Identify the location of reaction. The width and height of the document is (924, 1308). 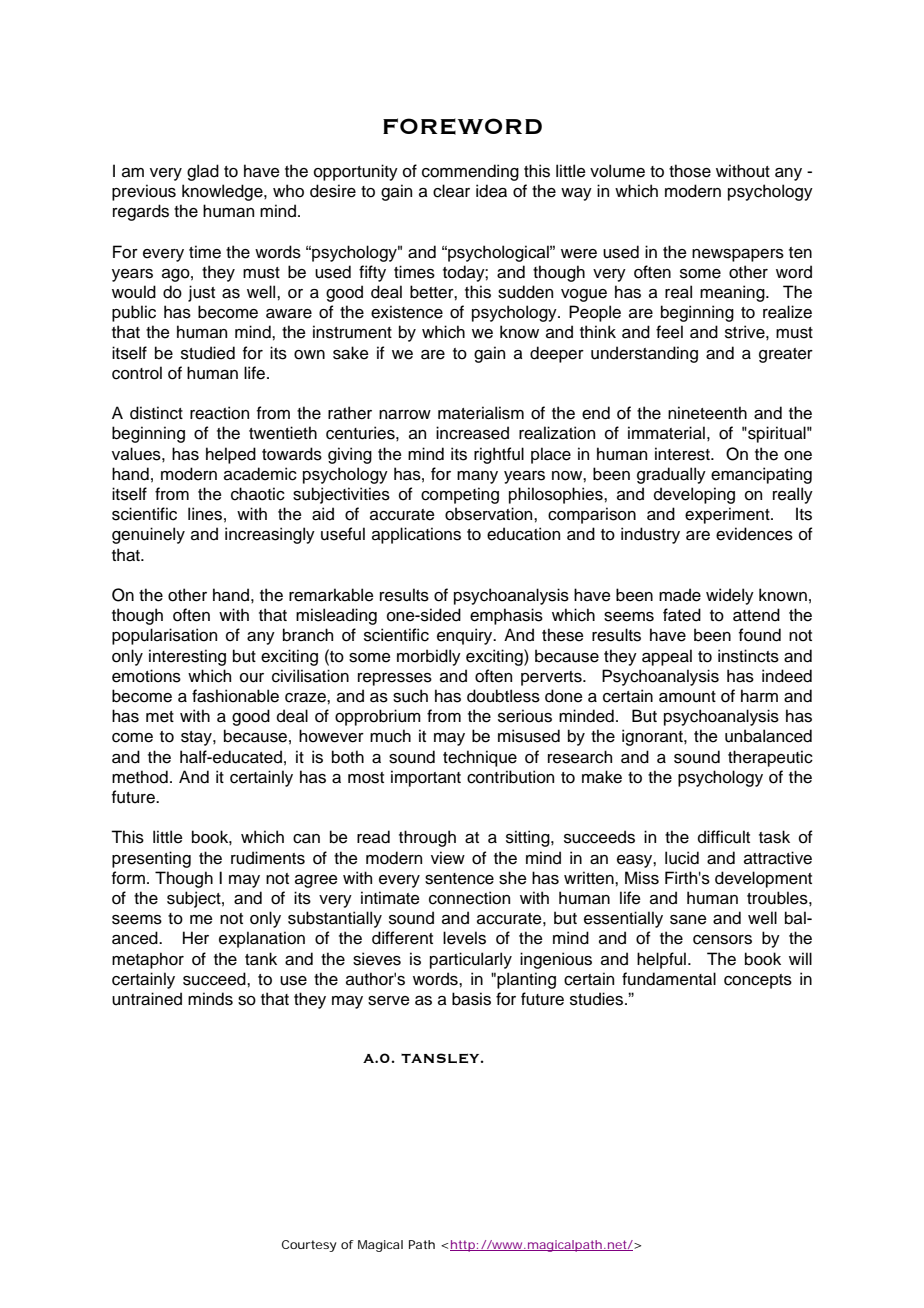
(219, 413).
